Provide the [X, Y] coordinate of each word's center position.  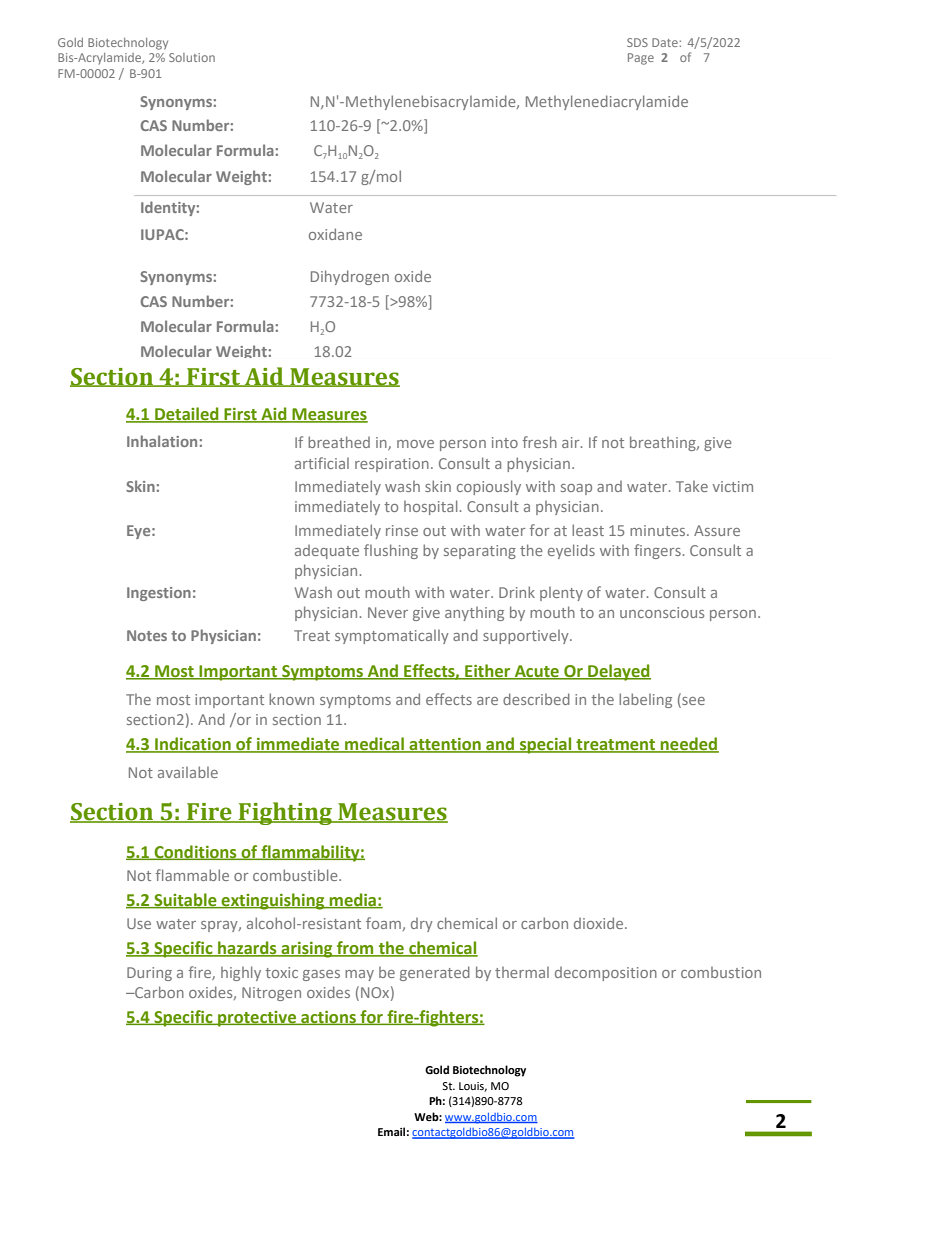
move [415, 444]
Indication [193, 745]
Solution [192, 57]
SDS [637, 42]
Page [641, 59]
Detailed [187, 415]
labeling [645, 700]
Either [488, 672]
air [572, 442]
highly [241, 973]
